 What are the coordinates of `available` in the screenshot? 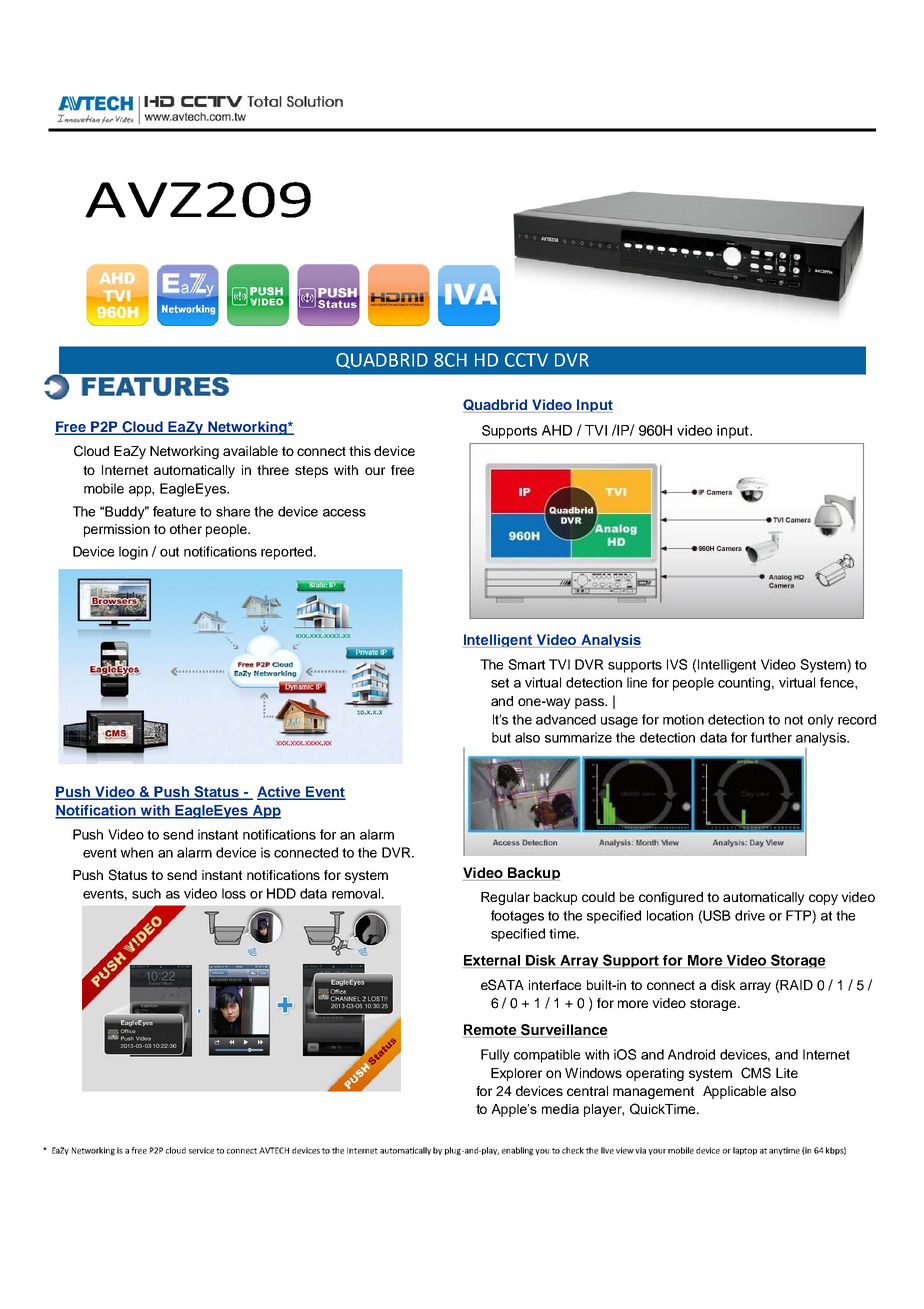 It's located at (250, 451).
